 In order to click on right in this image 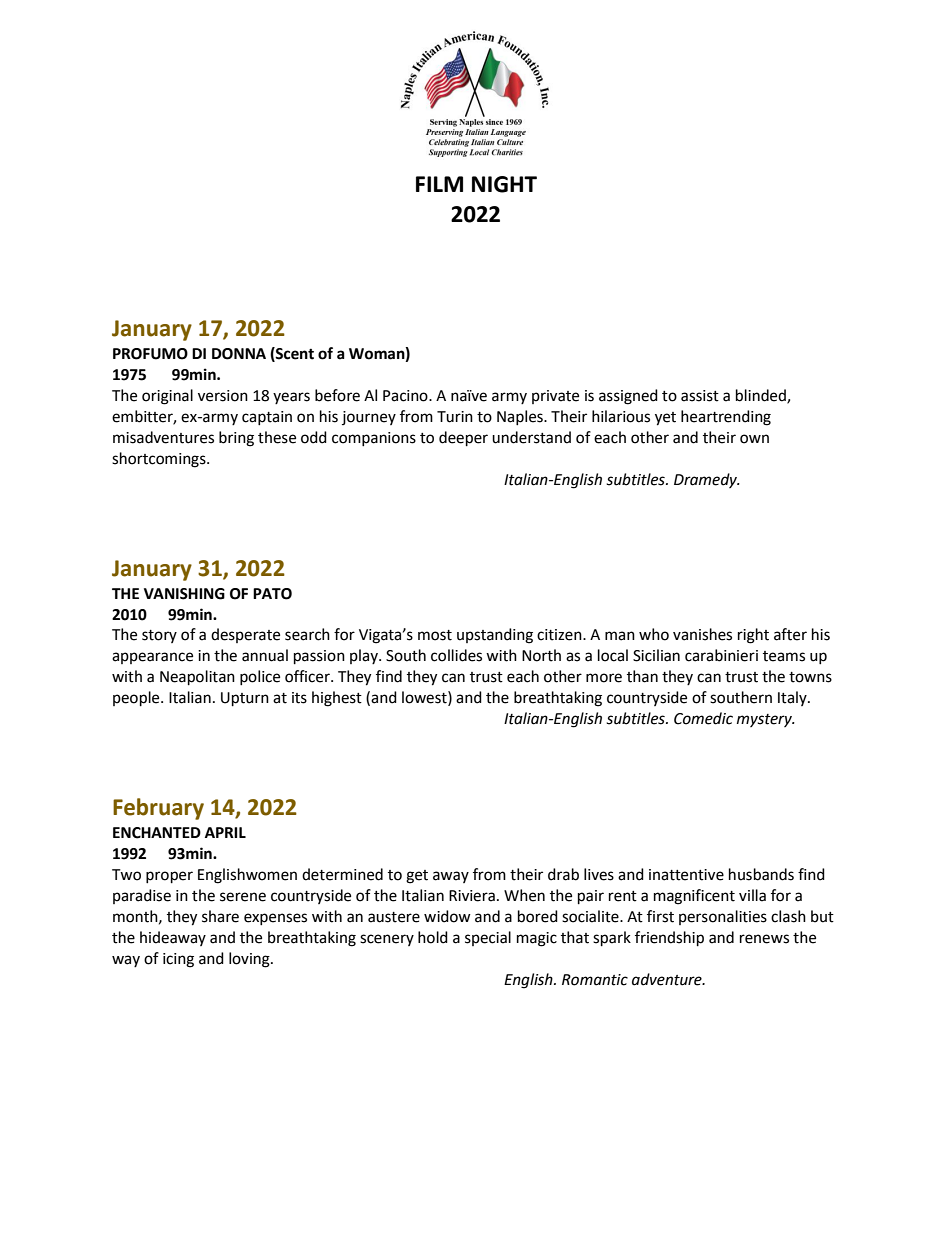, I will do `click(753, 636)`.
